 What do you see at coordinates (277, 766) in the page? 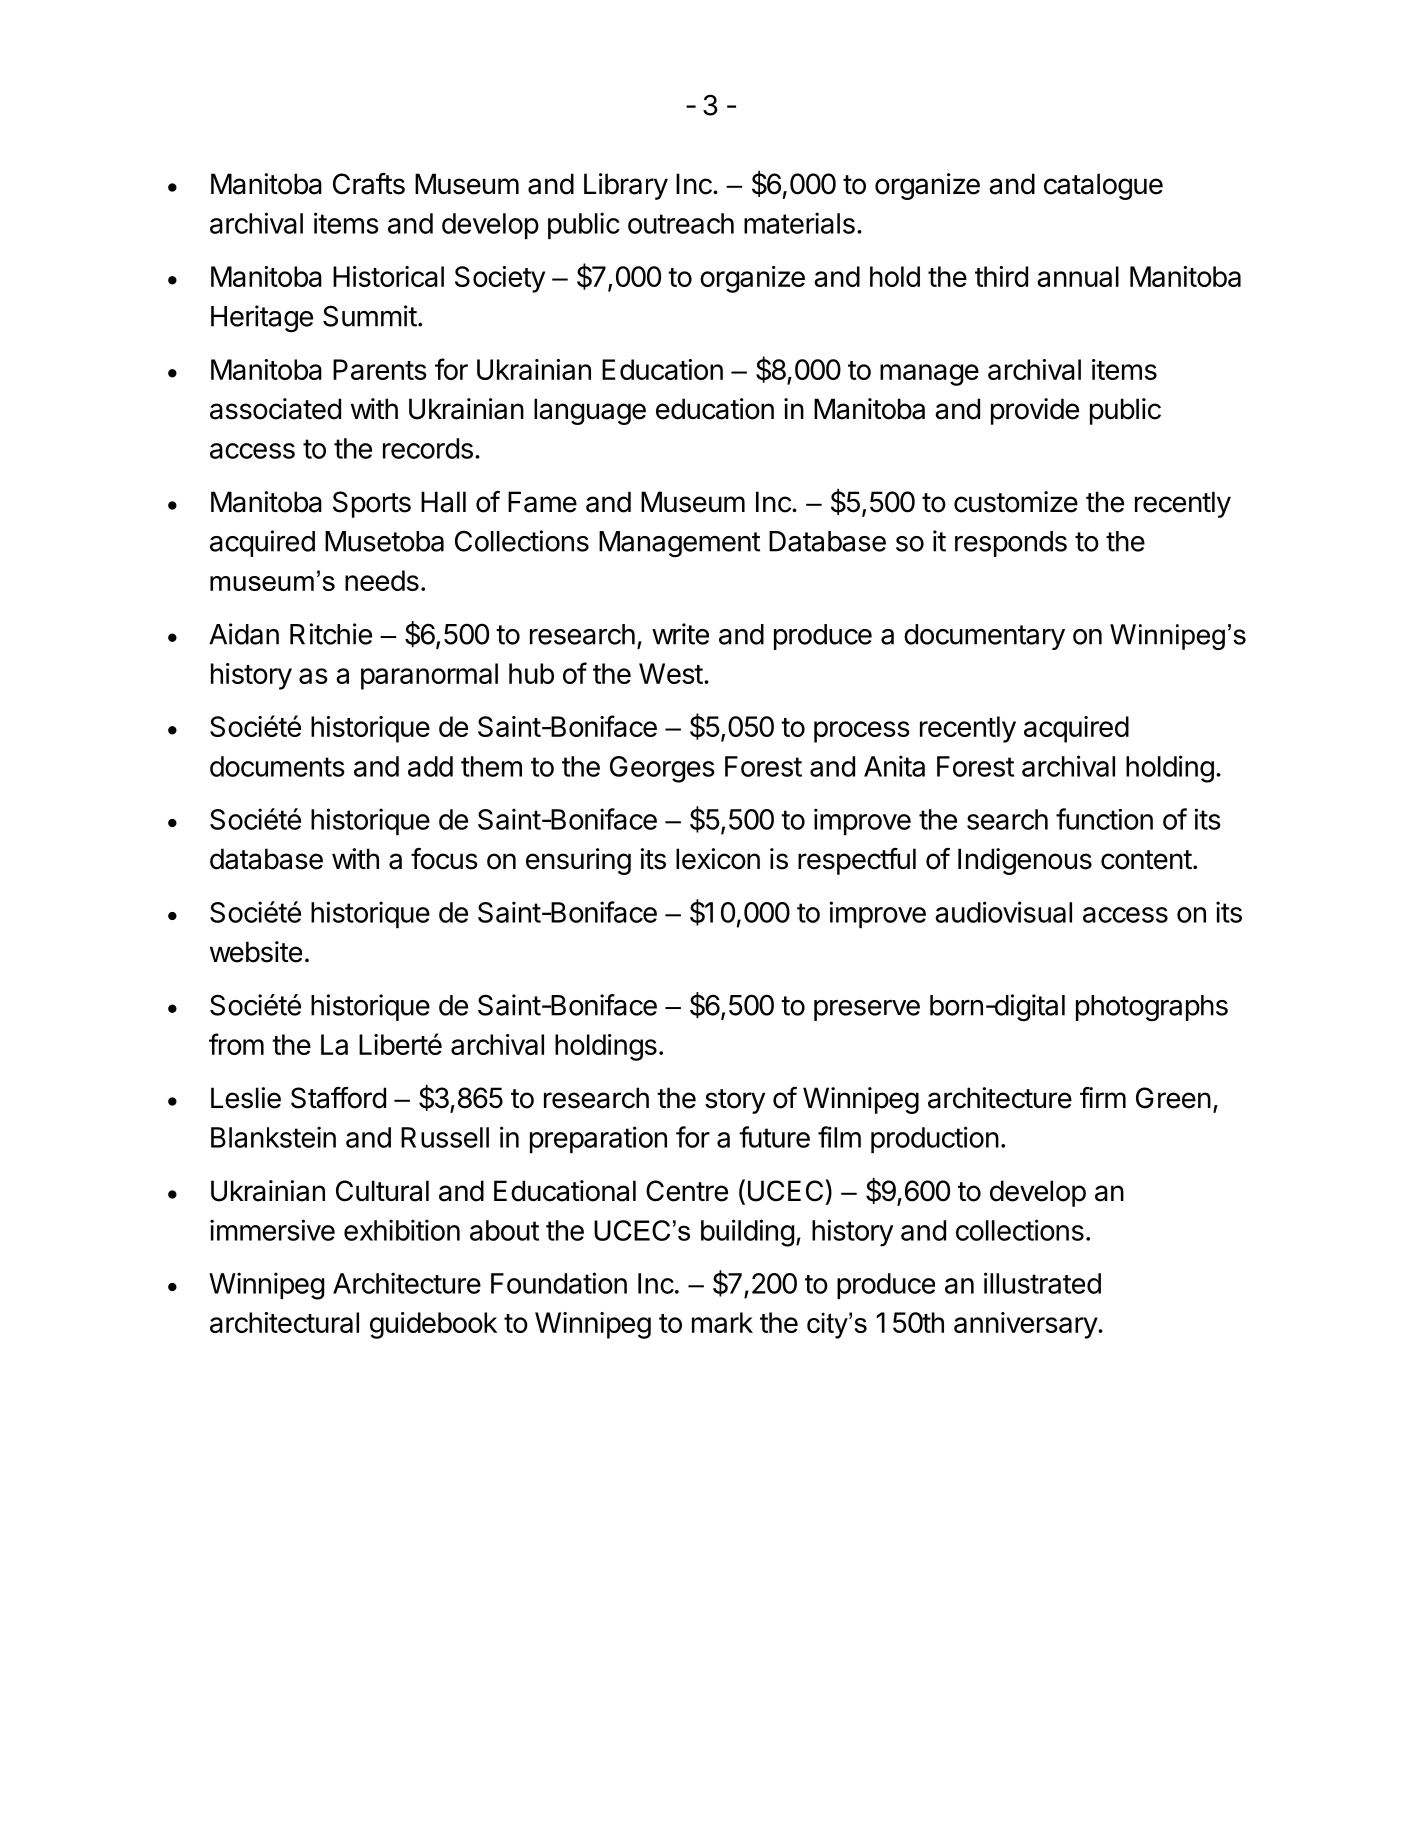
I see `documents` at bounding box center [277, 766].
